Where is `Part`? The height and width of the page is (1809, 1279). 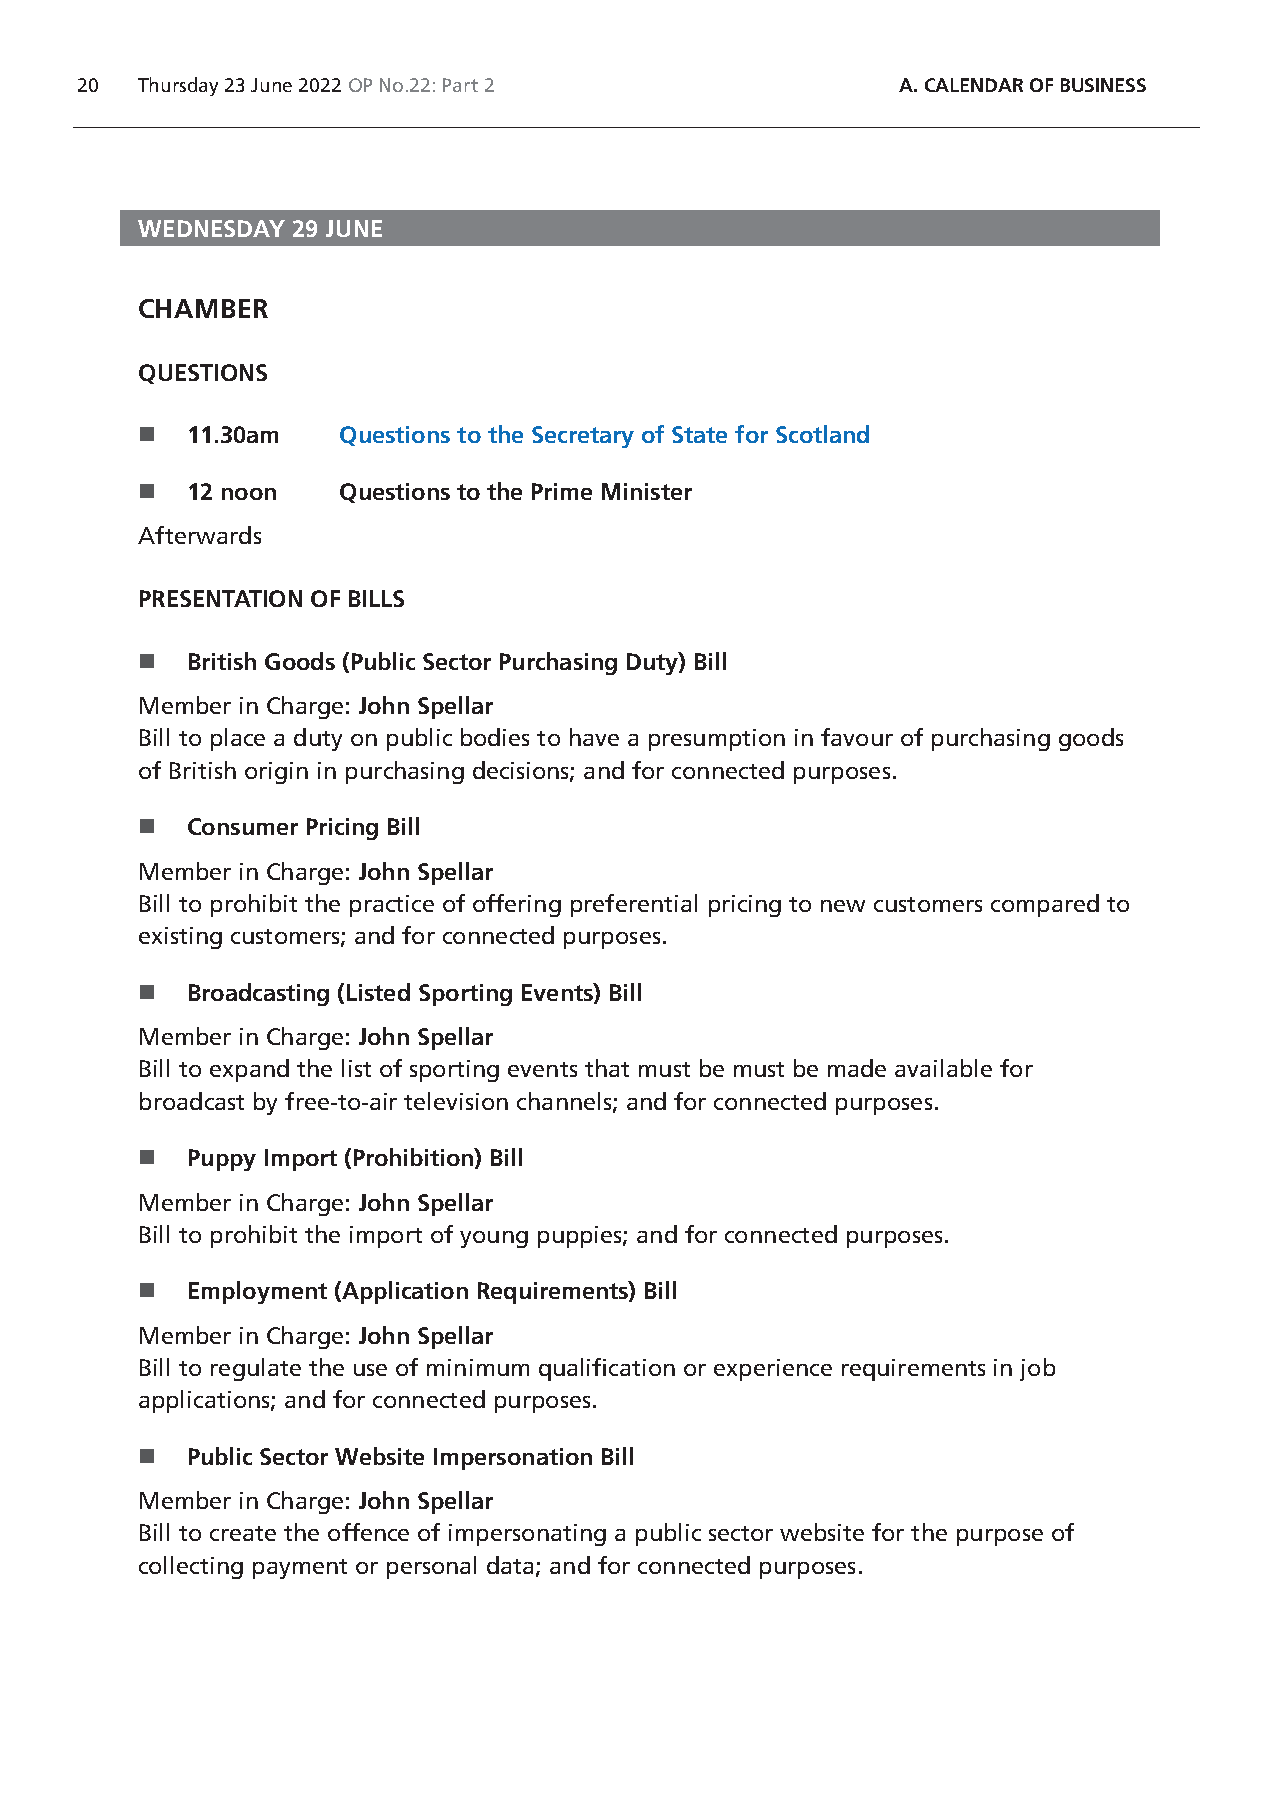
Part is located at coordinates (460, 85).
